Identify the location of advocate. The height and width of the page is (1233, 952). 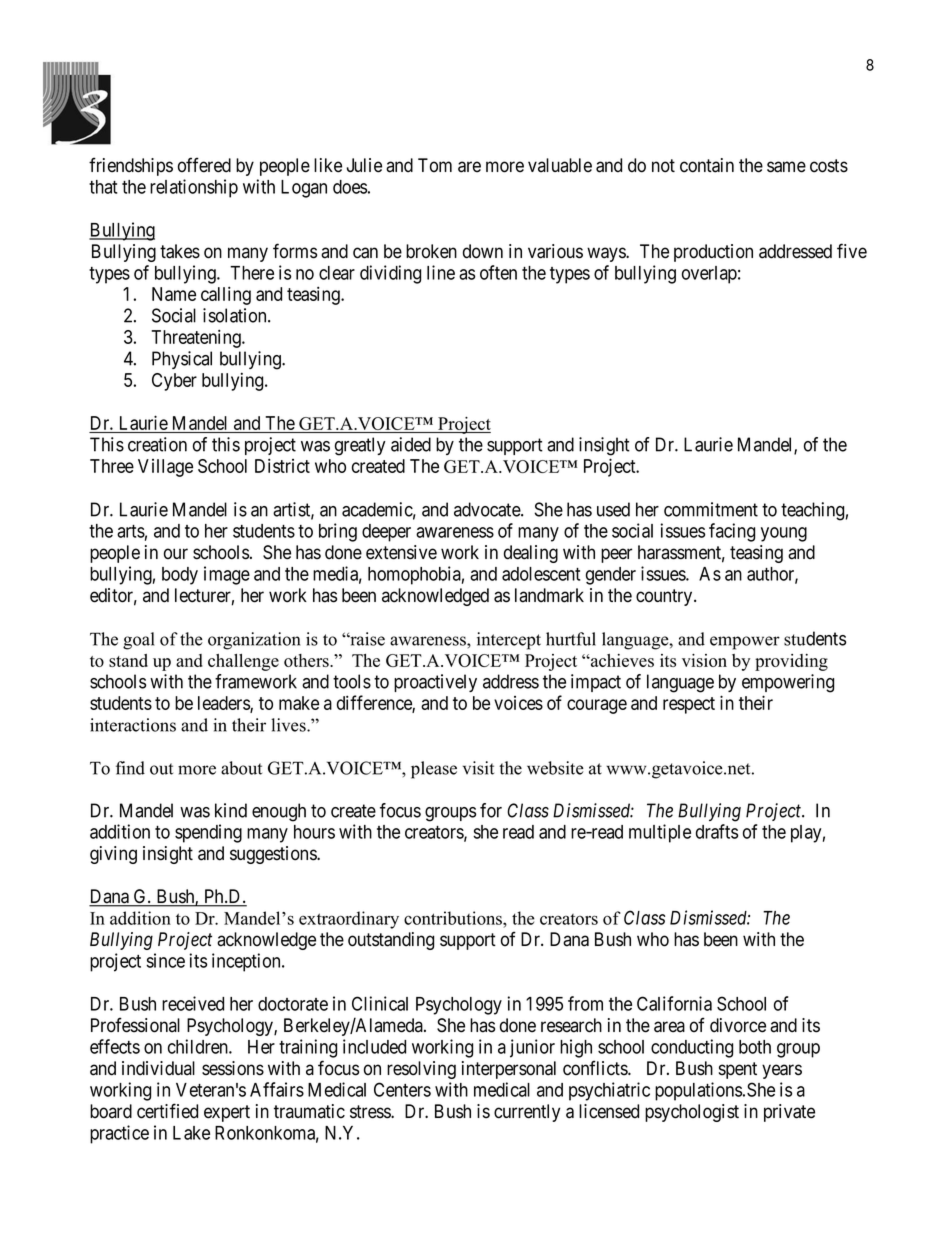
(488, 509).
